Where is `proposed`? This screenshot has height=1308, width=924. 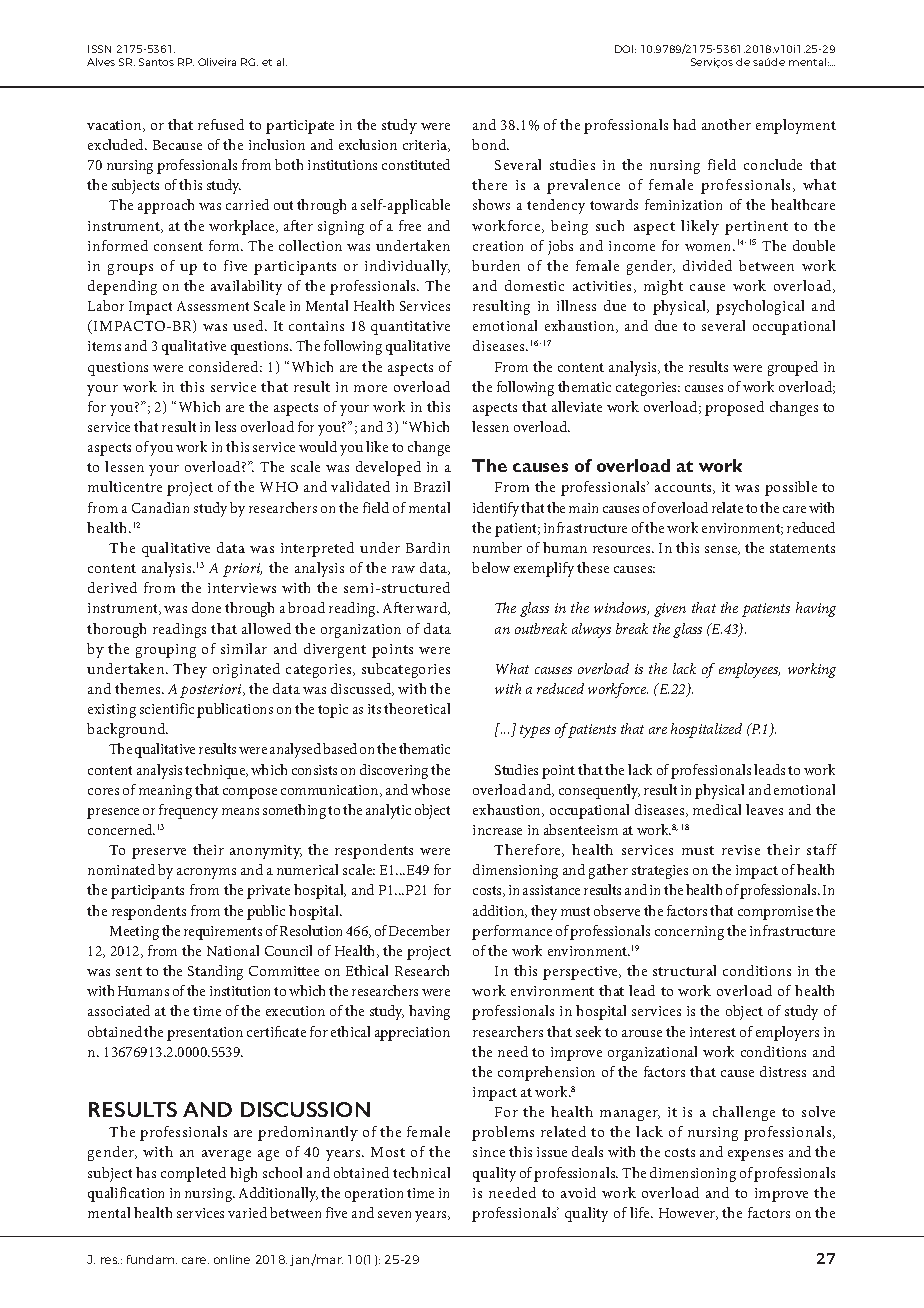
proposed is located at coordinates (734, 408).
